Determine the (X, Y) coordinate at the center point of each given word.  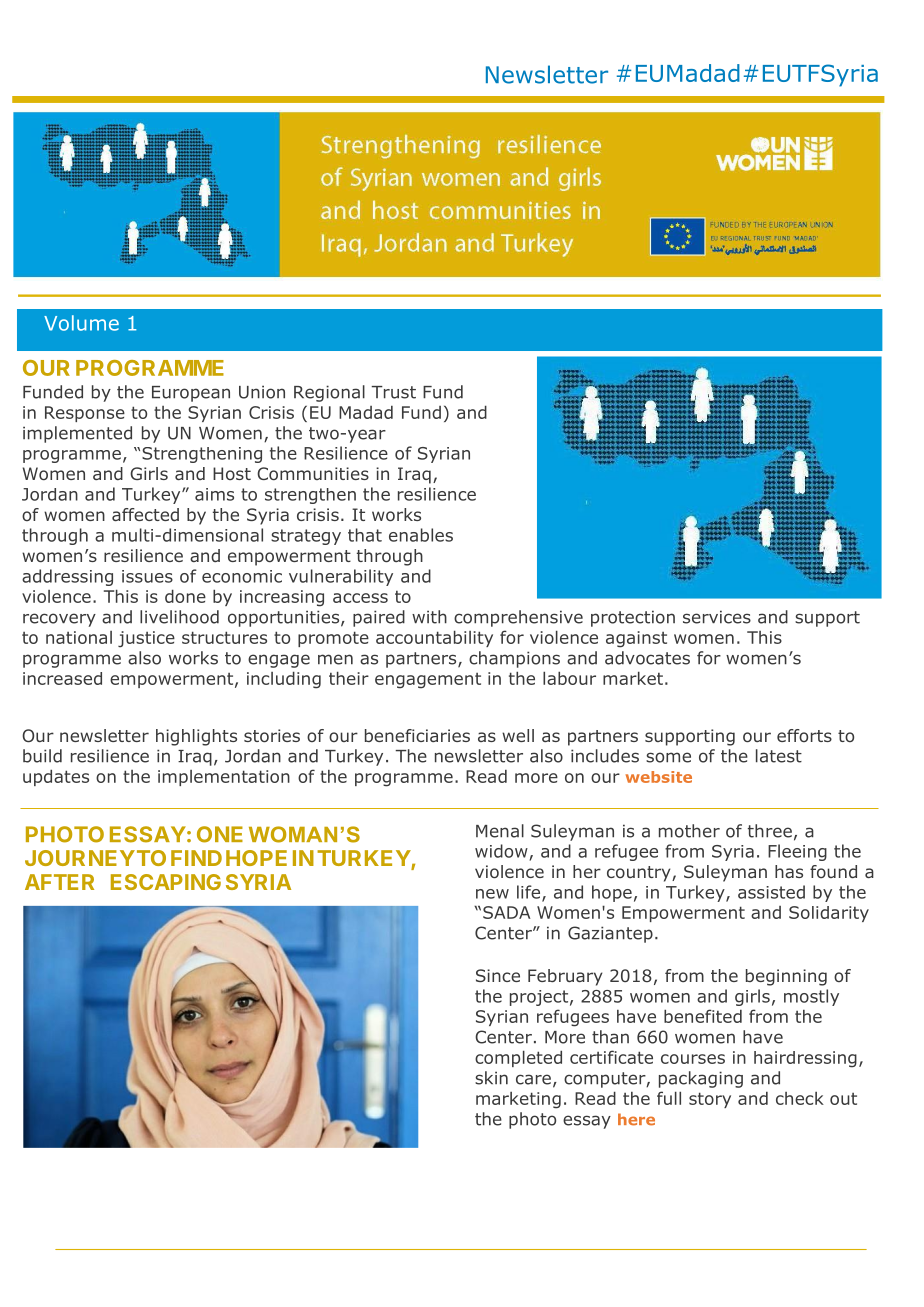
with (429, 617)
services (717, 617)
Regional (329, 393)
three (770, 831)
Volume (81, 323)
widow (501, 851)
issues (147, 576)
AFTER (59, 882)
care (533, 1079)
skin (491, 1078)
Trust (393, 392)
